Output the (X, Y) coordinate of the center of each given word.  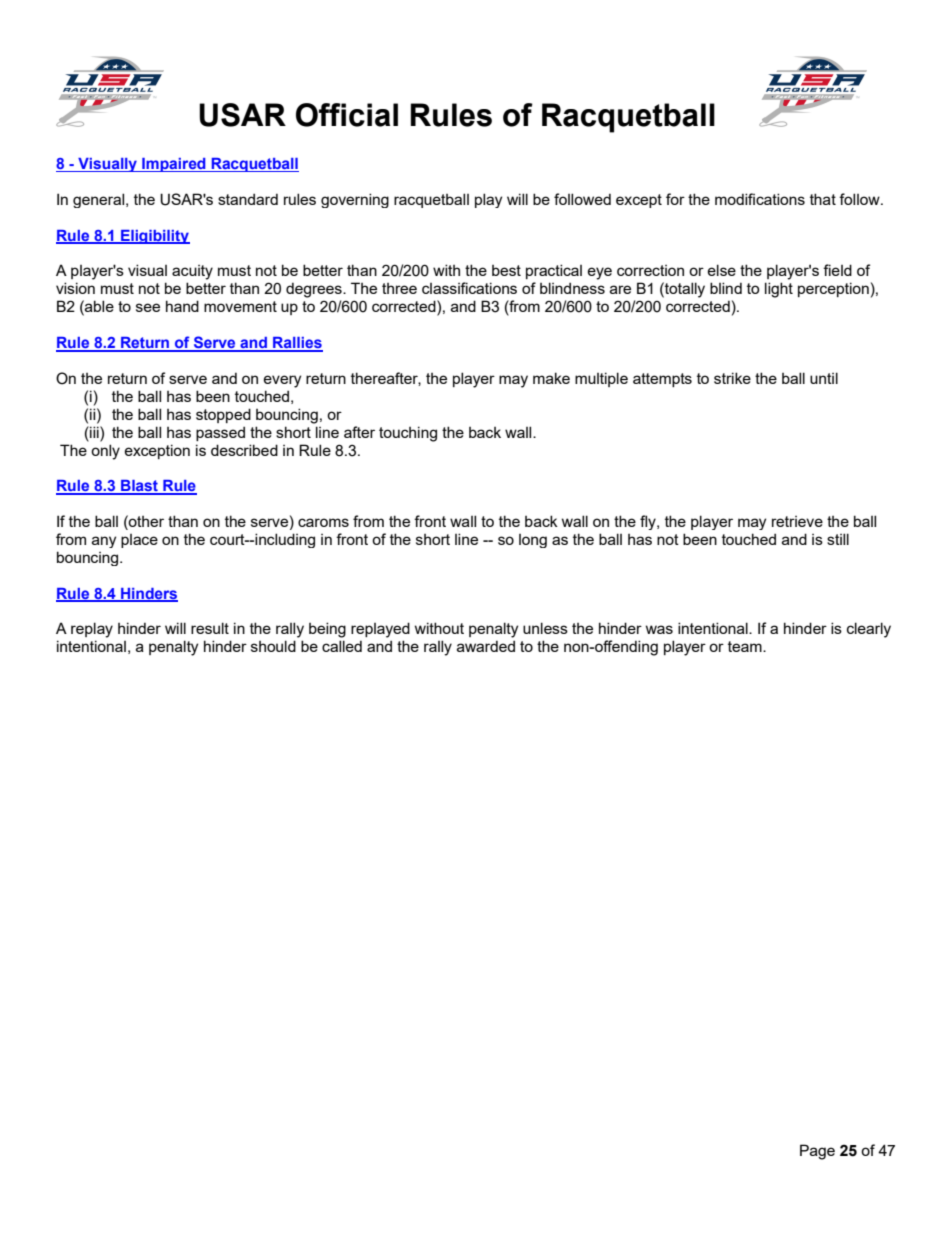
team (746, 646)
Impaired (174, 165)
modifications (760, 199)
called (342, 646)
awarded (486, 646)
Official (347, 115)
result (210, 628)
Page (817, 1152)
